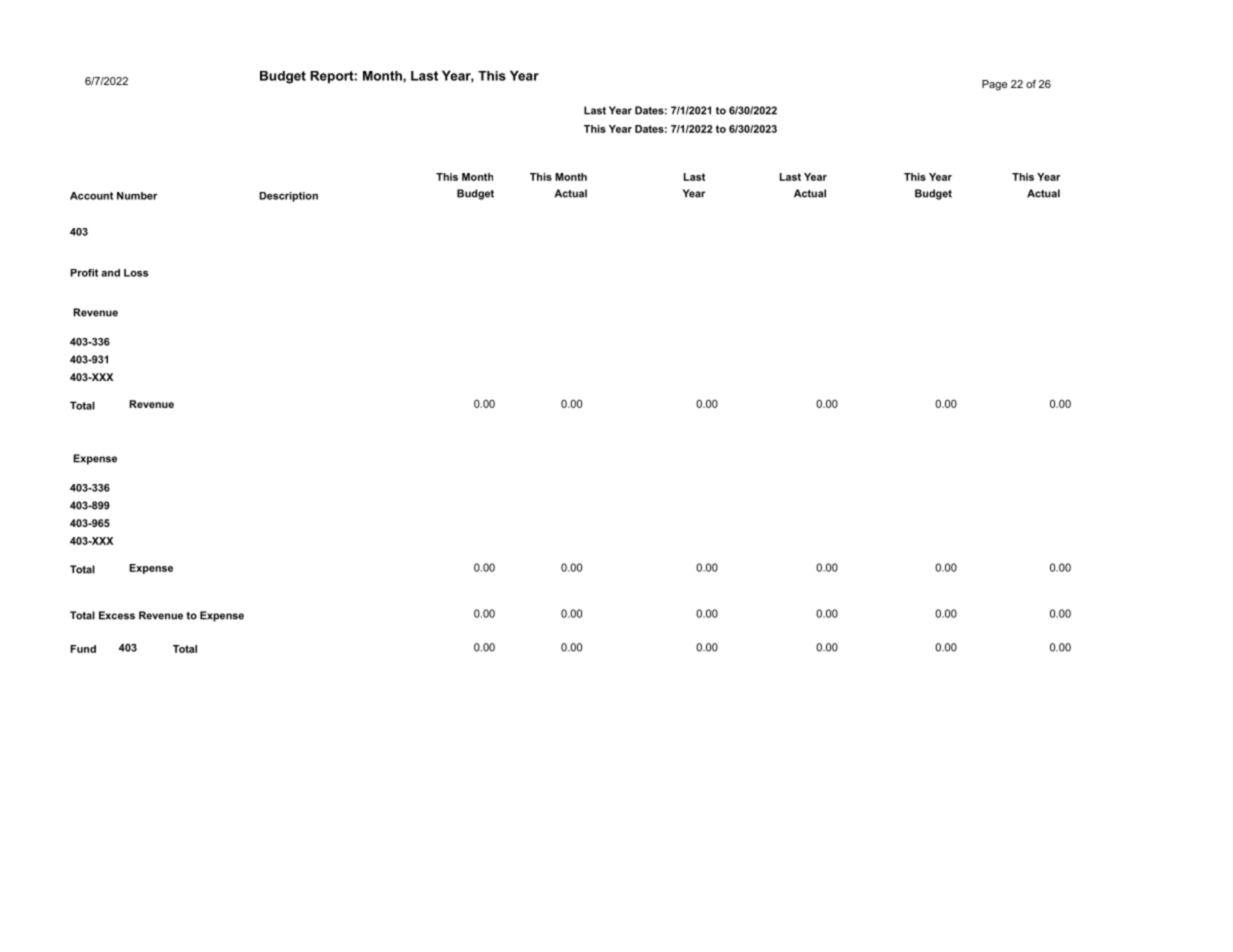 Image resolution: width=1233 pixels, height=952 pixels. Describe the element at coordinates (136, 273) in the image. I see `Loss` at that location.
